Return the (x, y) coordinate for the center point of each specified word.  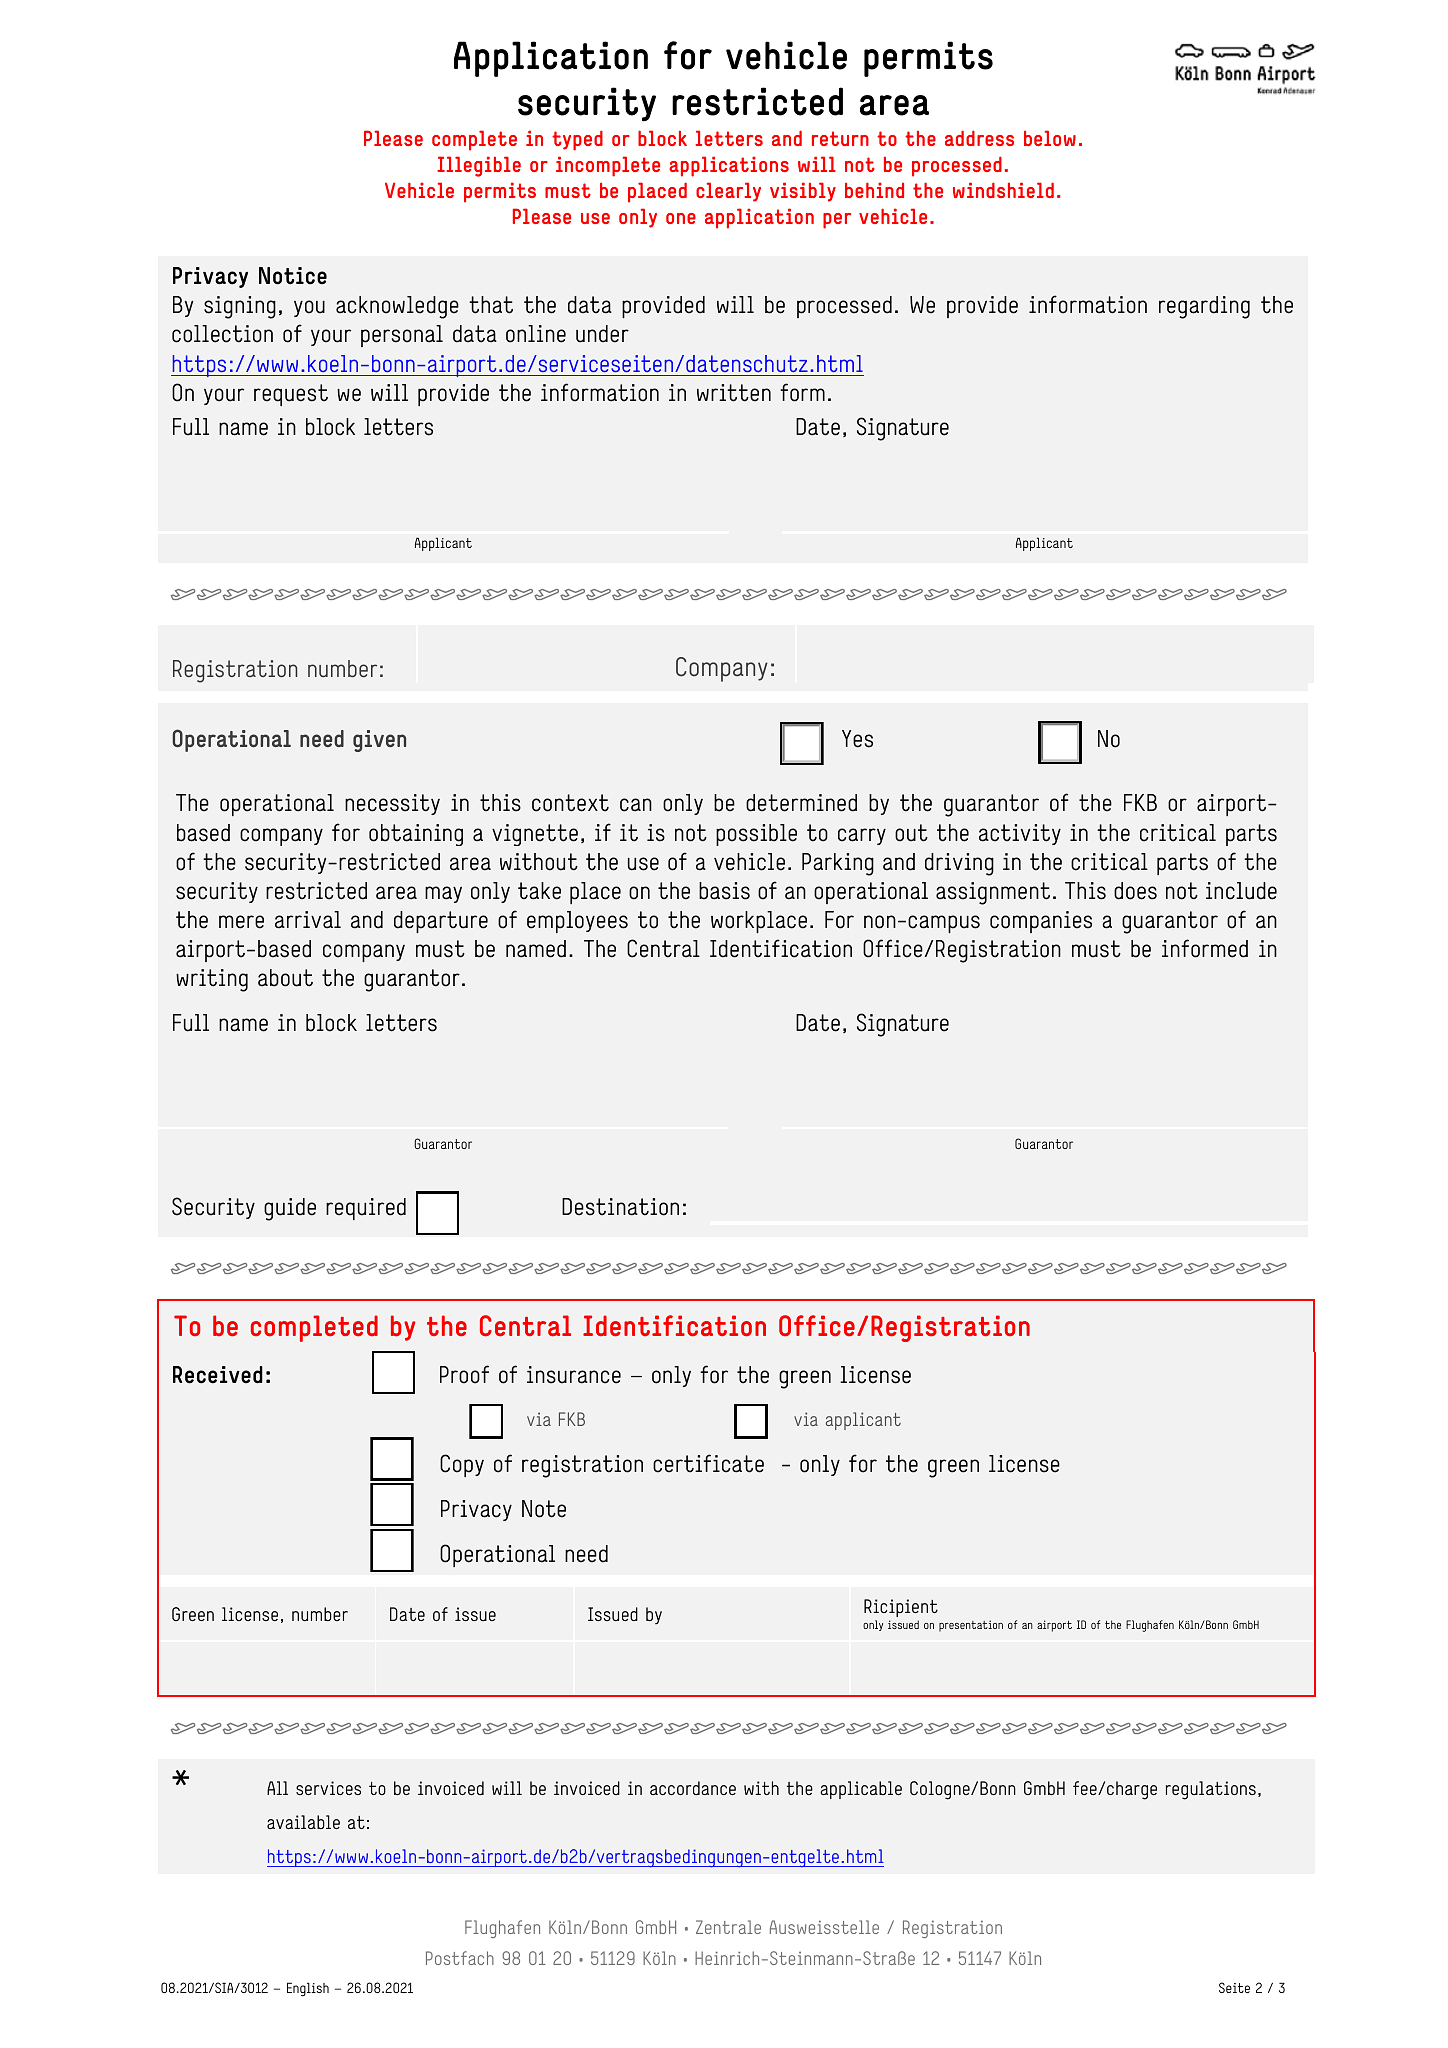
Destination (620, 1207)
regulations (1211, 1790)
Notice (293, 276)
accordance (693, 1788)
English (308, 1989)
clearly (728, 192)
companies (1041, 922)
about (285, 978)
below (1050, 138)
